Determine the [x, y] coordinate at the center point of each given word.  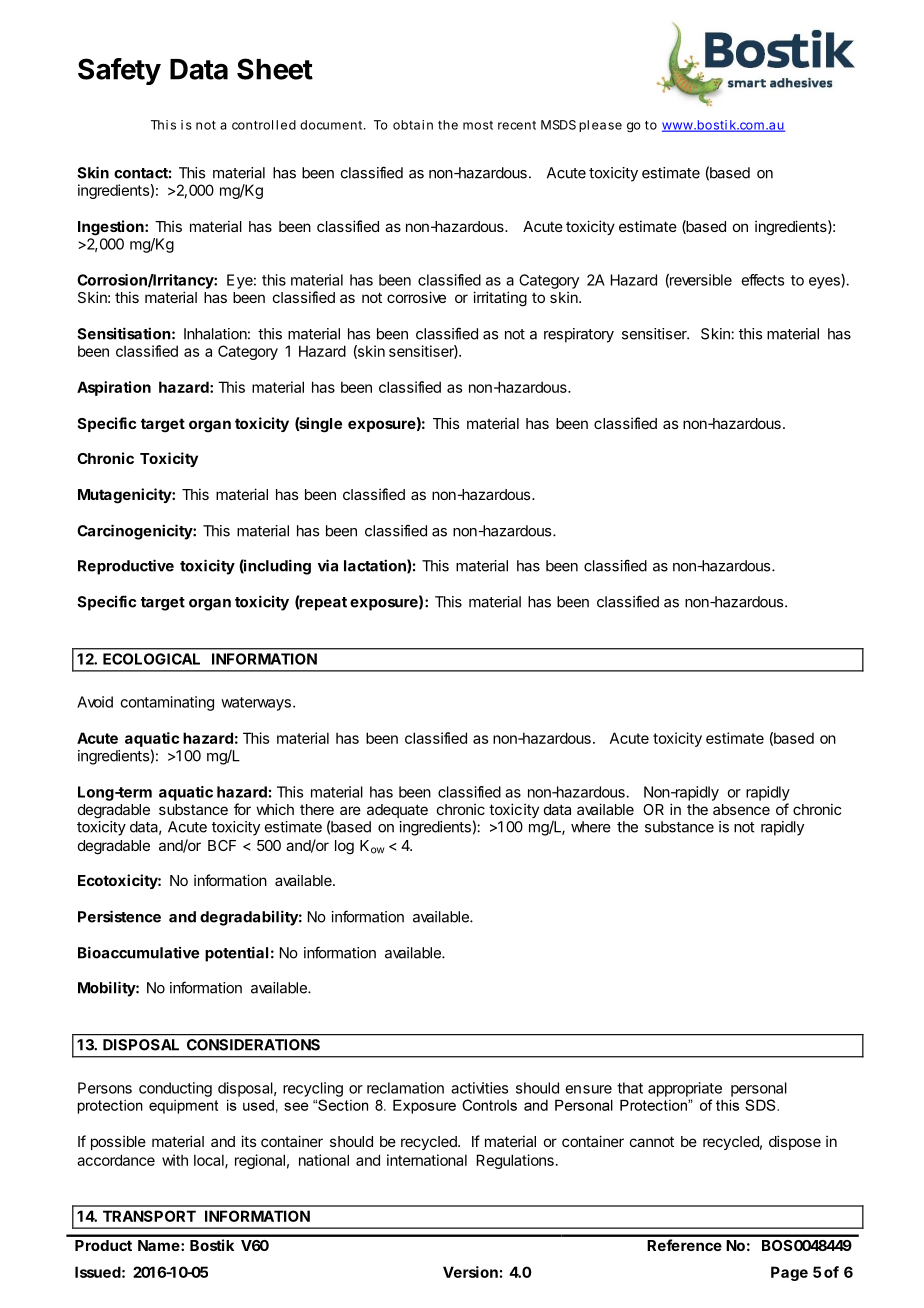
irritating [500, 299]
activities [479, 1088]
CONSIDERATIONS [253, 1045]
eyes [825, 283]
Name [159, 1245]
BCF [222, 845]
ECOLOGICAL [151, 659]
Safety [119, 71]
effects [762, 280]
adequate [397, 811]
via [328, 565]
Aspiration [114, 388]
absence [741, 809]
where [591, 827]
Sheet [275, 69]
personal [759, 1089]
